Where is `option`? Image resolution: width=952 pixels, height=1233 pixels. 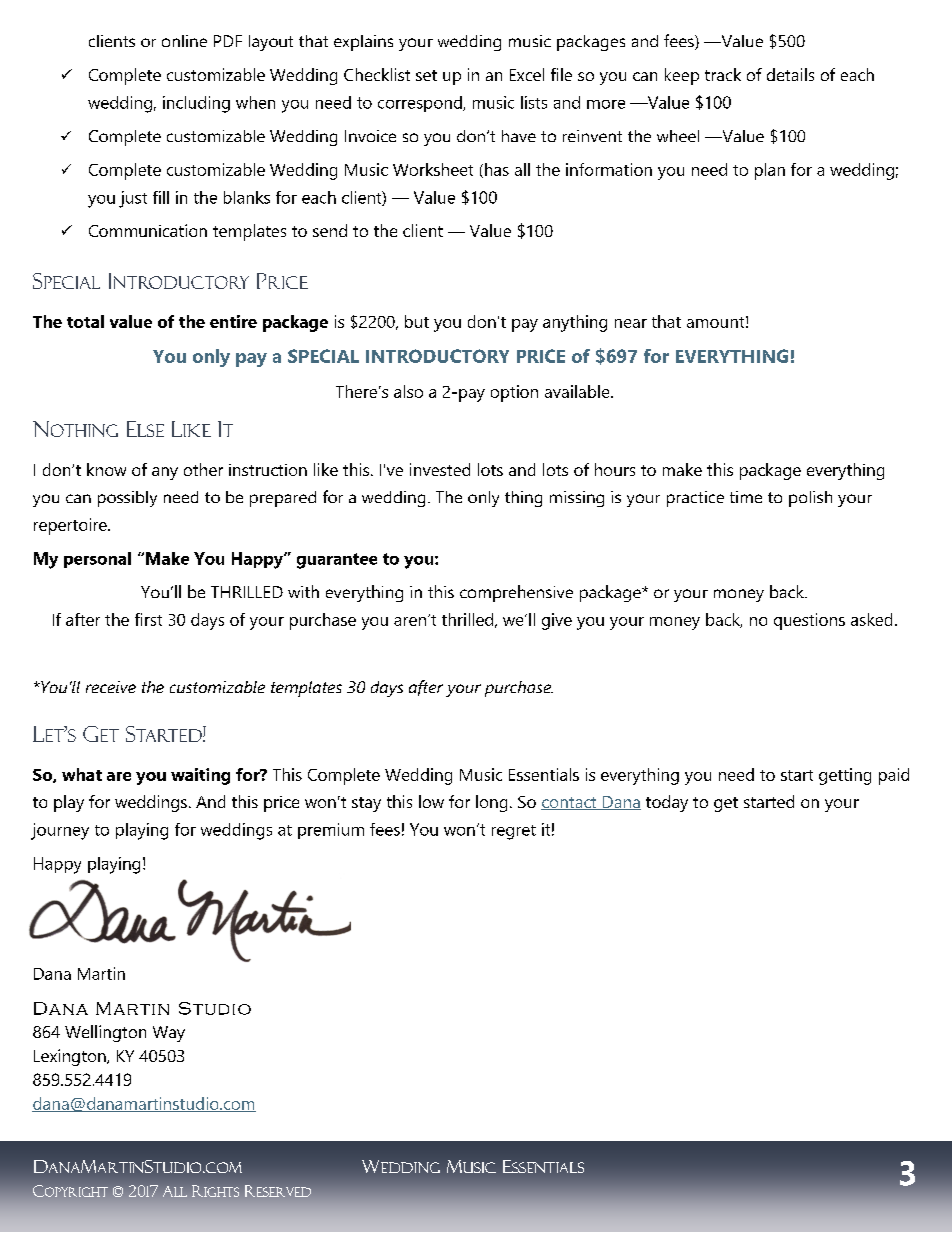 option is located at coordinates (514, 393).
